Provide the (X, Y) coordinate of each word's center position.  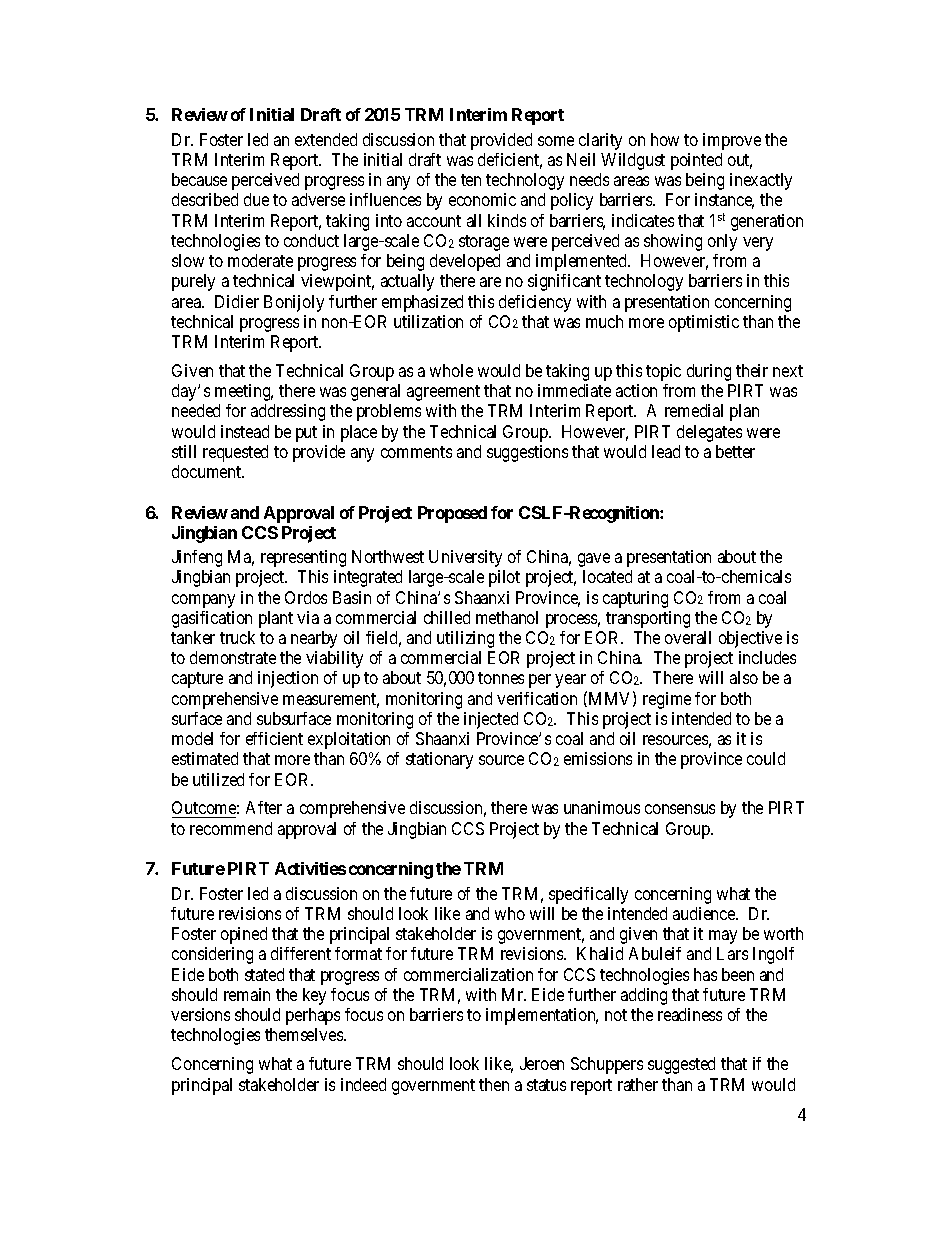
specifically (588, 895)
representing (303, 558)
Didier (237, 301)
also (744, 677)
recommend (231, 828)
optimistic (704, 323)
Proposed (452, 514)
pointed (696, 161)
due (256, 199)
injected (491, 720)
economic (482, 199)
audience (705, 913)
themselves (305, 1034)
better (735, 451)
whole (451, 370)
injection (288, 679)
